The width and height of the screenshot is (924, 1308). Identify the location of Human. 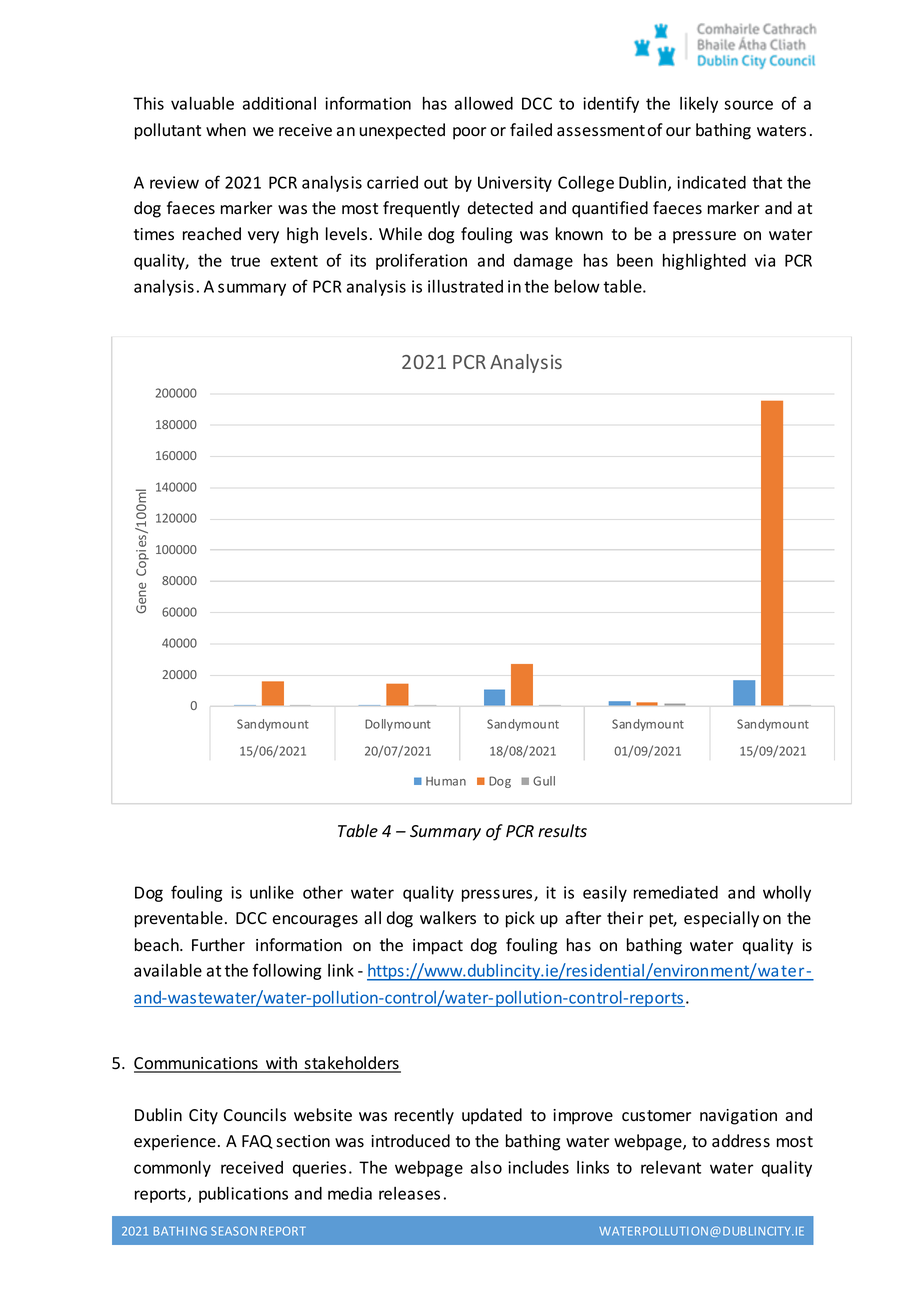
(446, 781).
